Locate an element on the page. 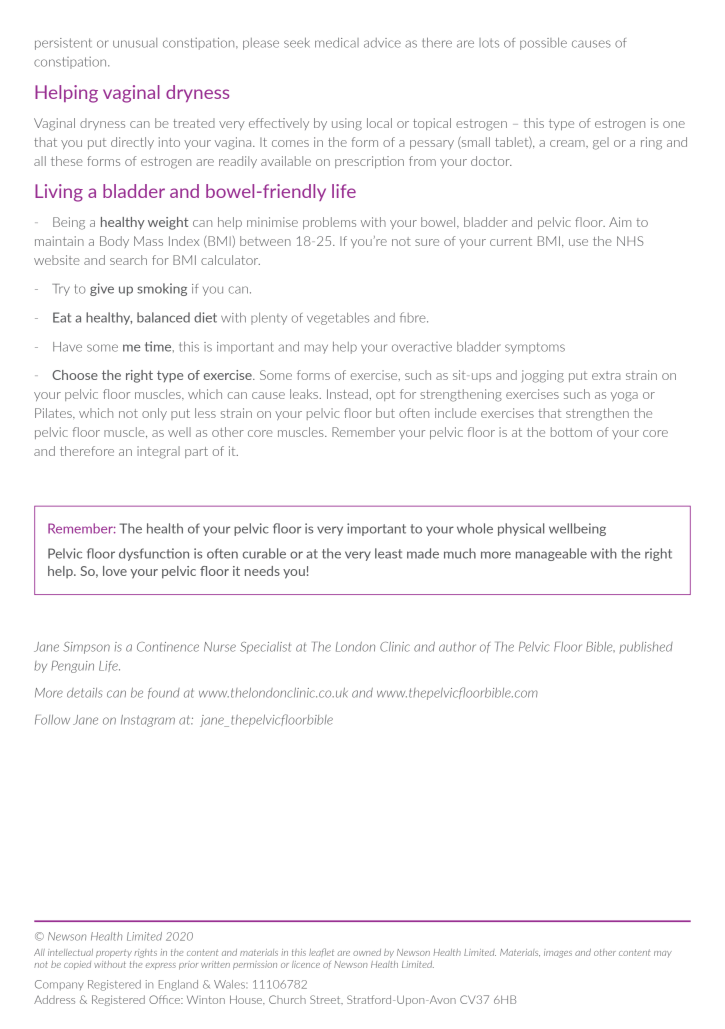 The width and height of the page is (725, 1029). love is located at coordinates (115, 571).
